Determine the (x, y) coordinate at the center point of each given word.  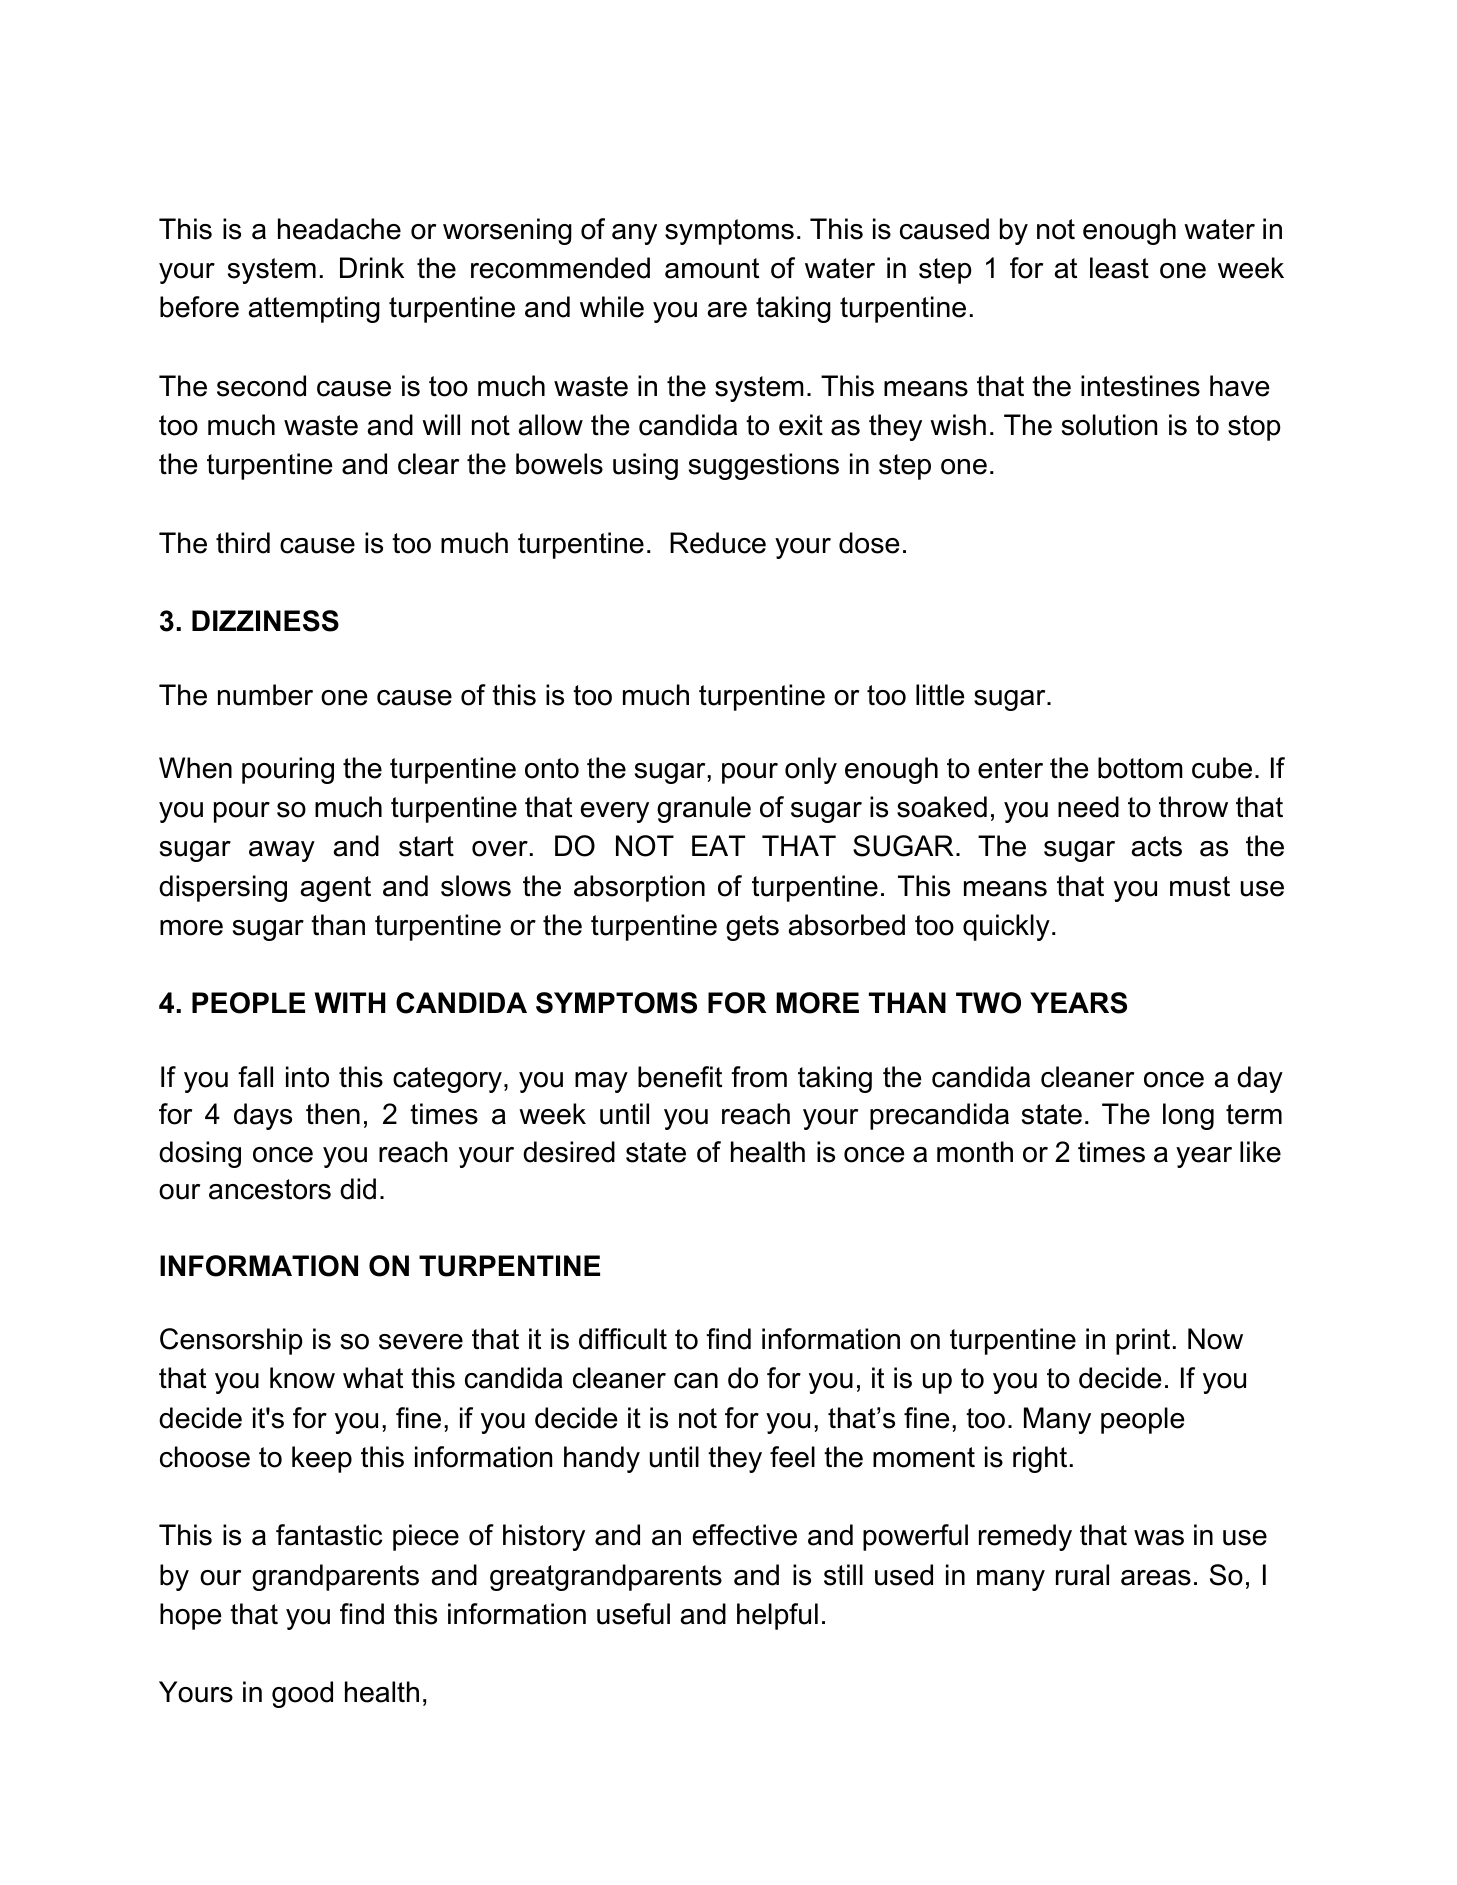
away (282, 851)
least (1119, 268)
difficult (623, 1339)
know (302, 1378)
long (1188, 1116)
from (759, 1077)
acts (1157, 846)
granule (704, 809)
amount (712, 268)
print (1143, 1341)
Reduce (718, 543)
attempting (314, 309)
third (243, 543)
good (302, 1694)
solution (1109, 425)
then (333, 1114)
